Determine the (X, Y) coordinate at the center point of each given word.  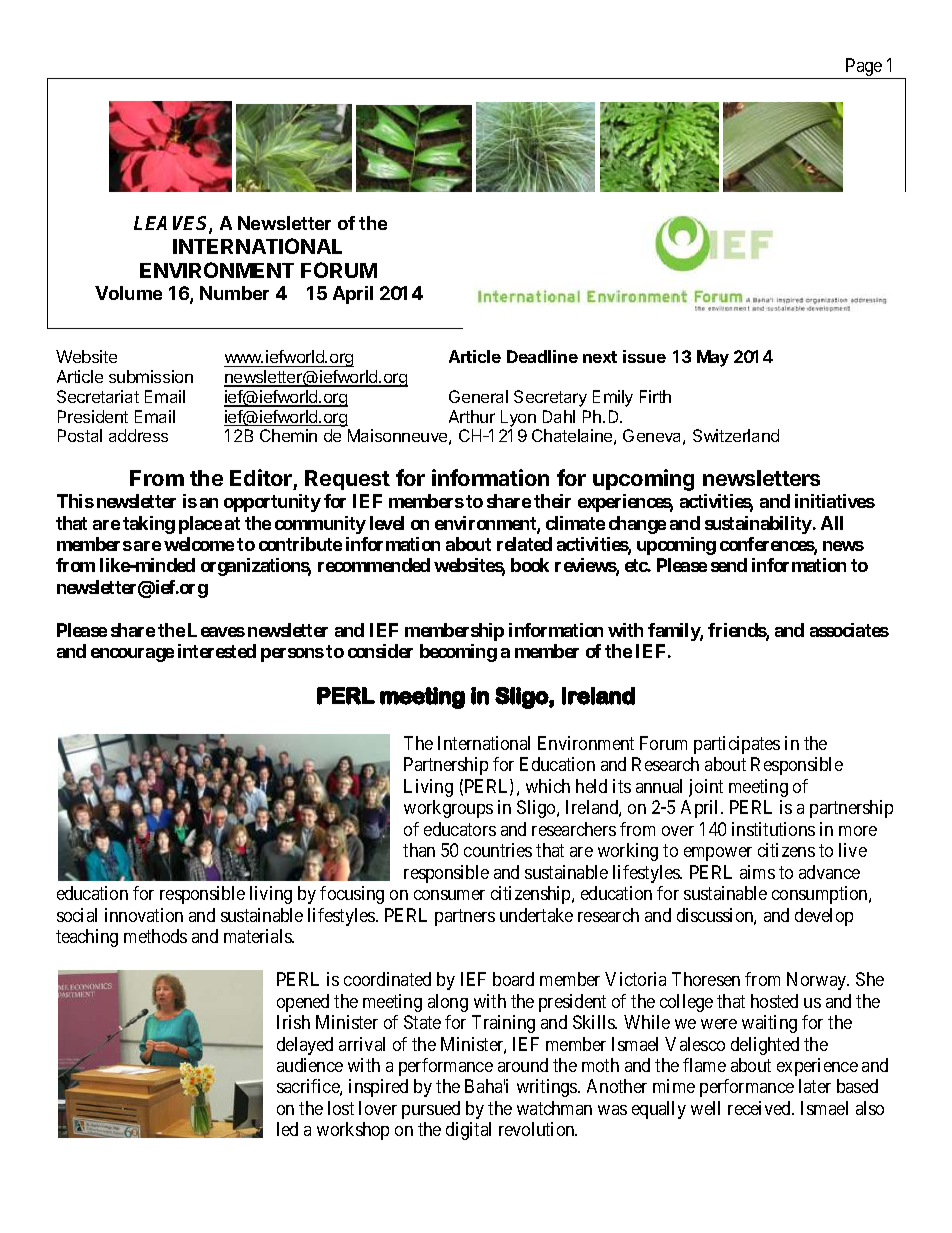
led (287, 1129)
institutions (773, 829)
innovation (144, 915)
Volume (128, 293)
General (478, 396)
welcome (199, 544)
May (713, 358)
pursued (431, 1110)
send (729, 565)
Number (234, 293)
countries (498, 850)
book (530, 565)
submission (151, 376)
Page (864, 68)
